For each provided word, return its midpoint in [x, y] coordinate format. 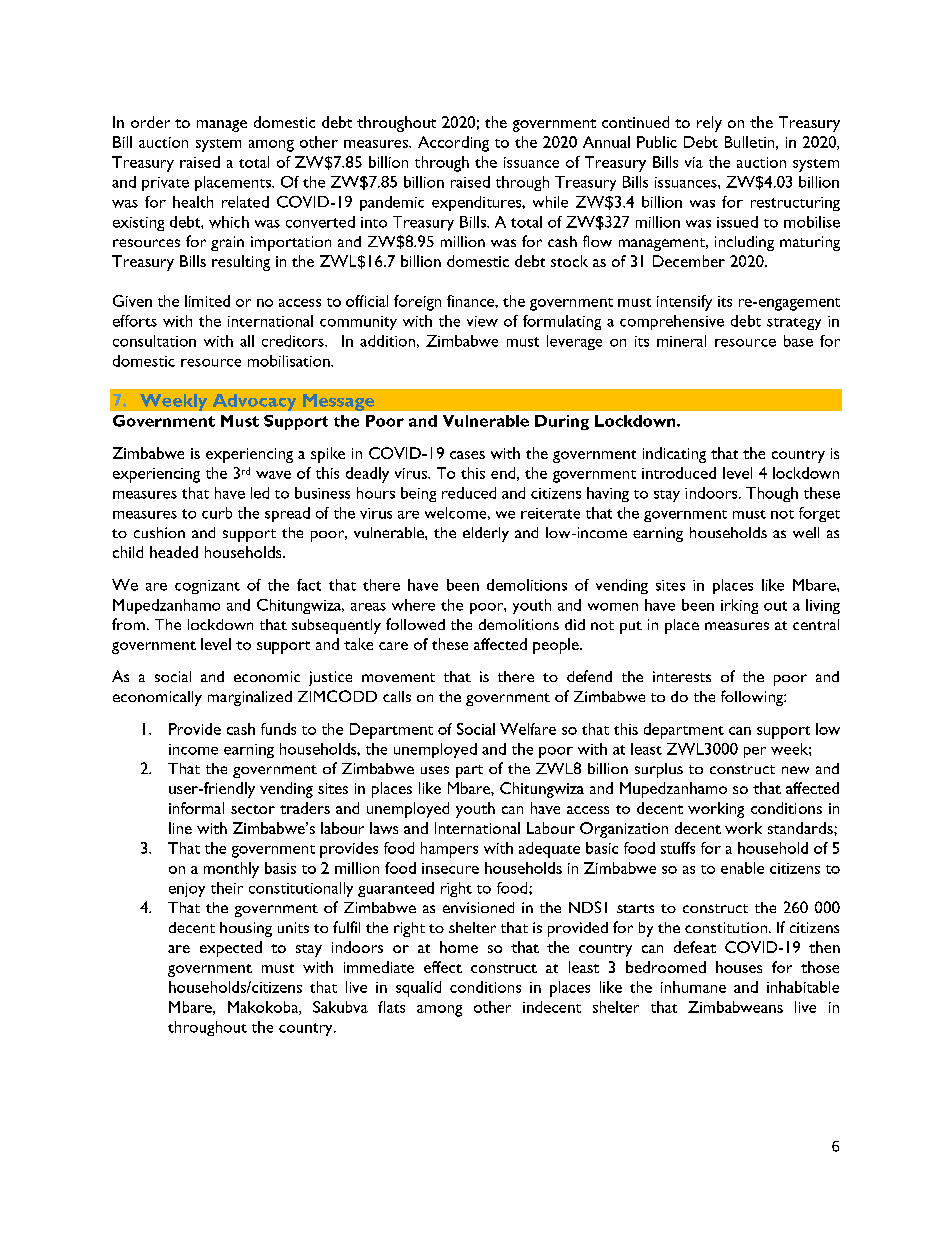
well [806, 532]
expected [231, 949]
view [482, 321]
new [795, 770]
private [165, 184]
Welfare [528, 729]
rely [709, 124]
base [798, 341]
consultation [154, 341]
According [453, 144]
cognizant [207, 587]
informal [196, 808]
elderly [486, 534]
